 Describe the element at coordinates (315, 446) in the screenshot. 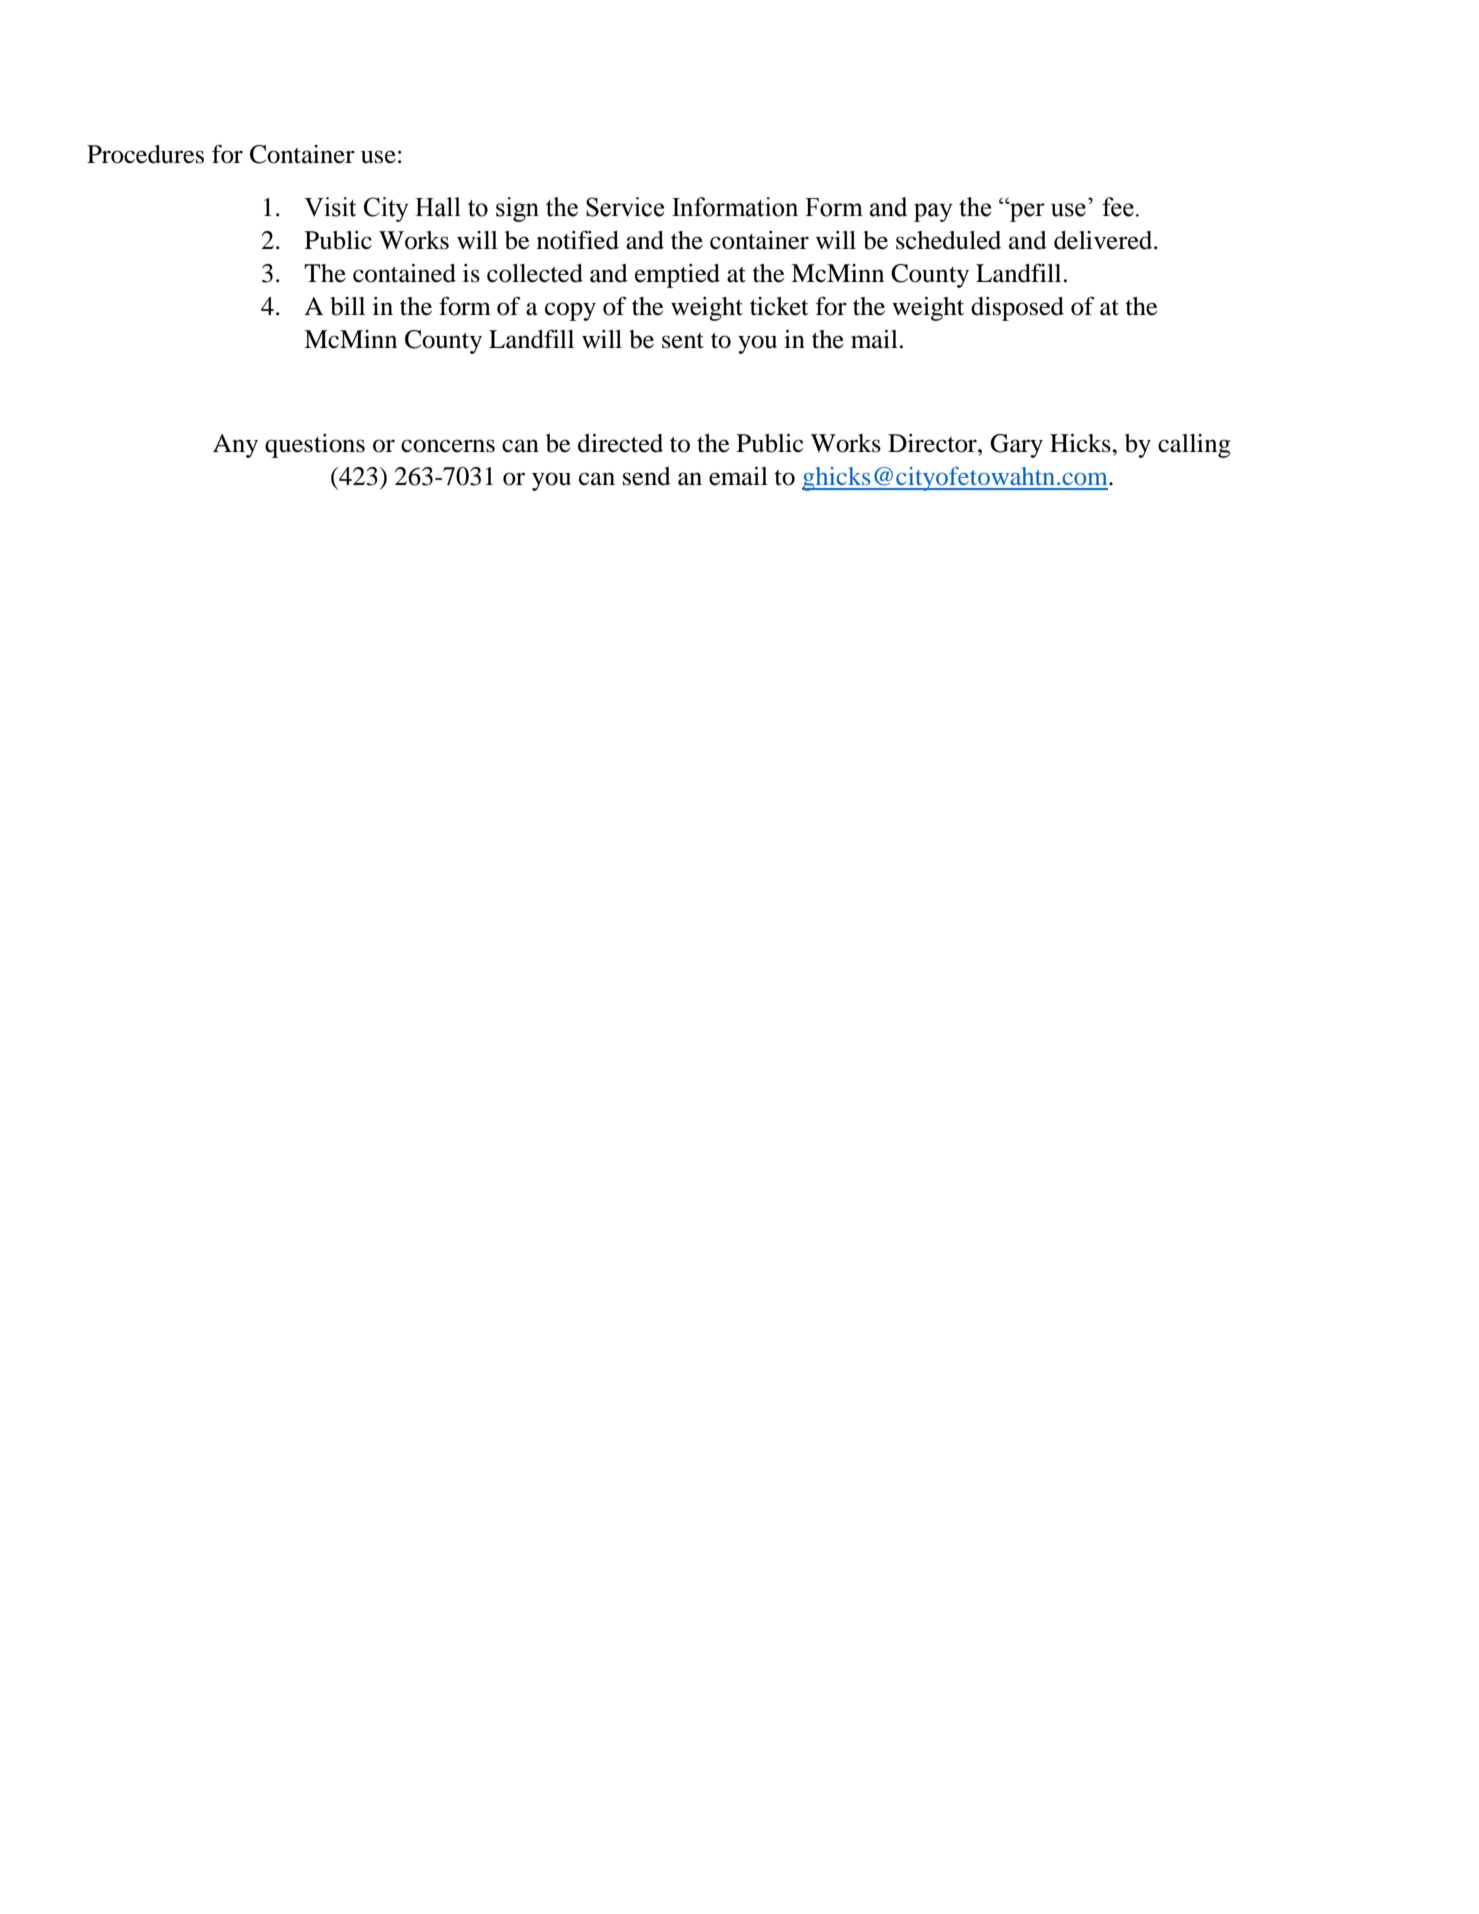

I see `questions` at that location.
